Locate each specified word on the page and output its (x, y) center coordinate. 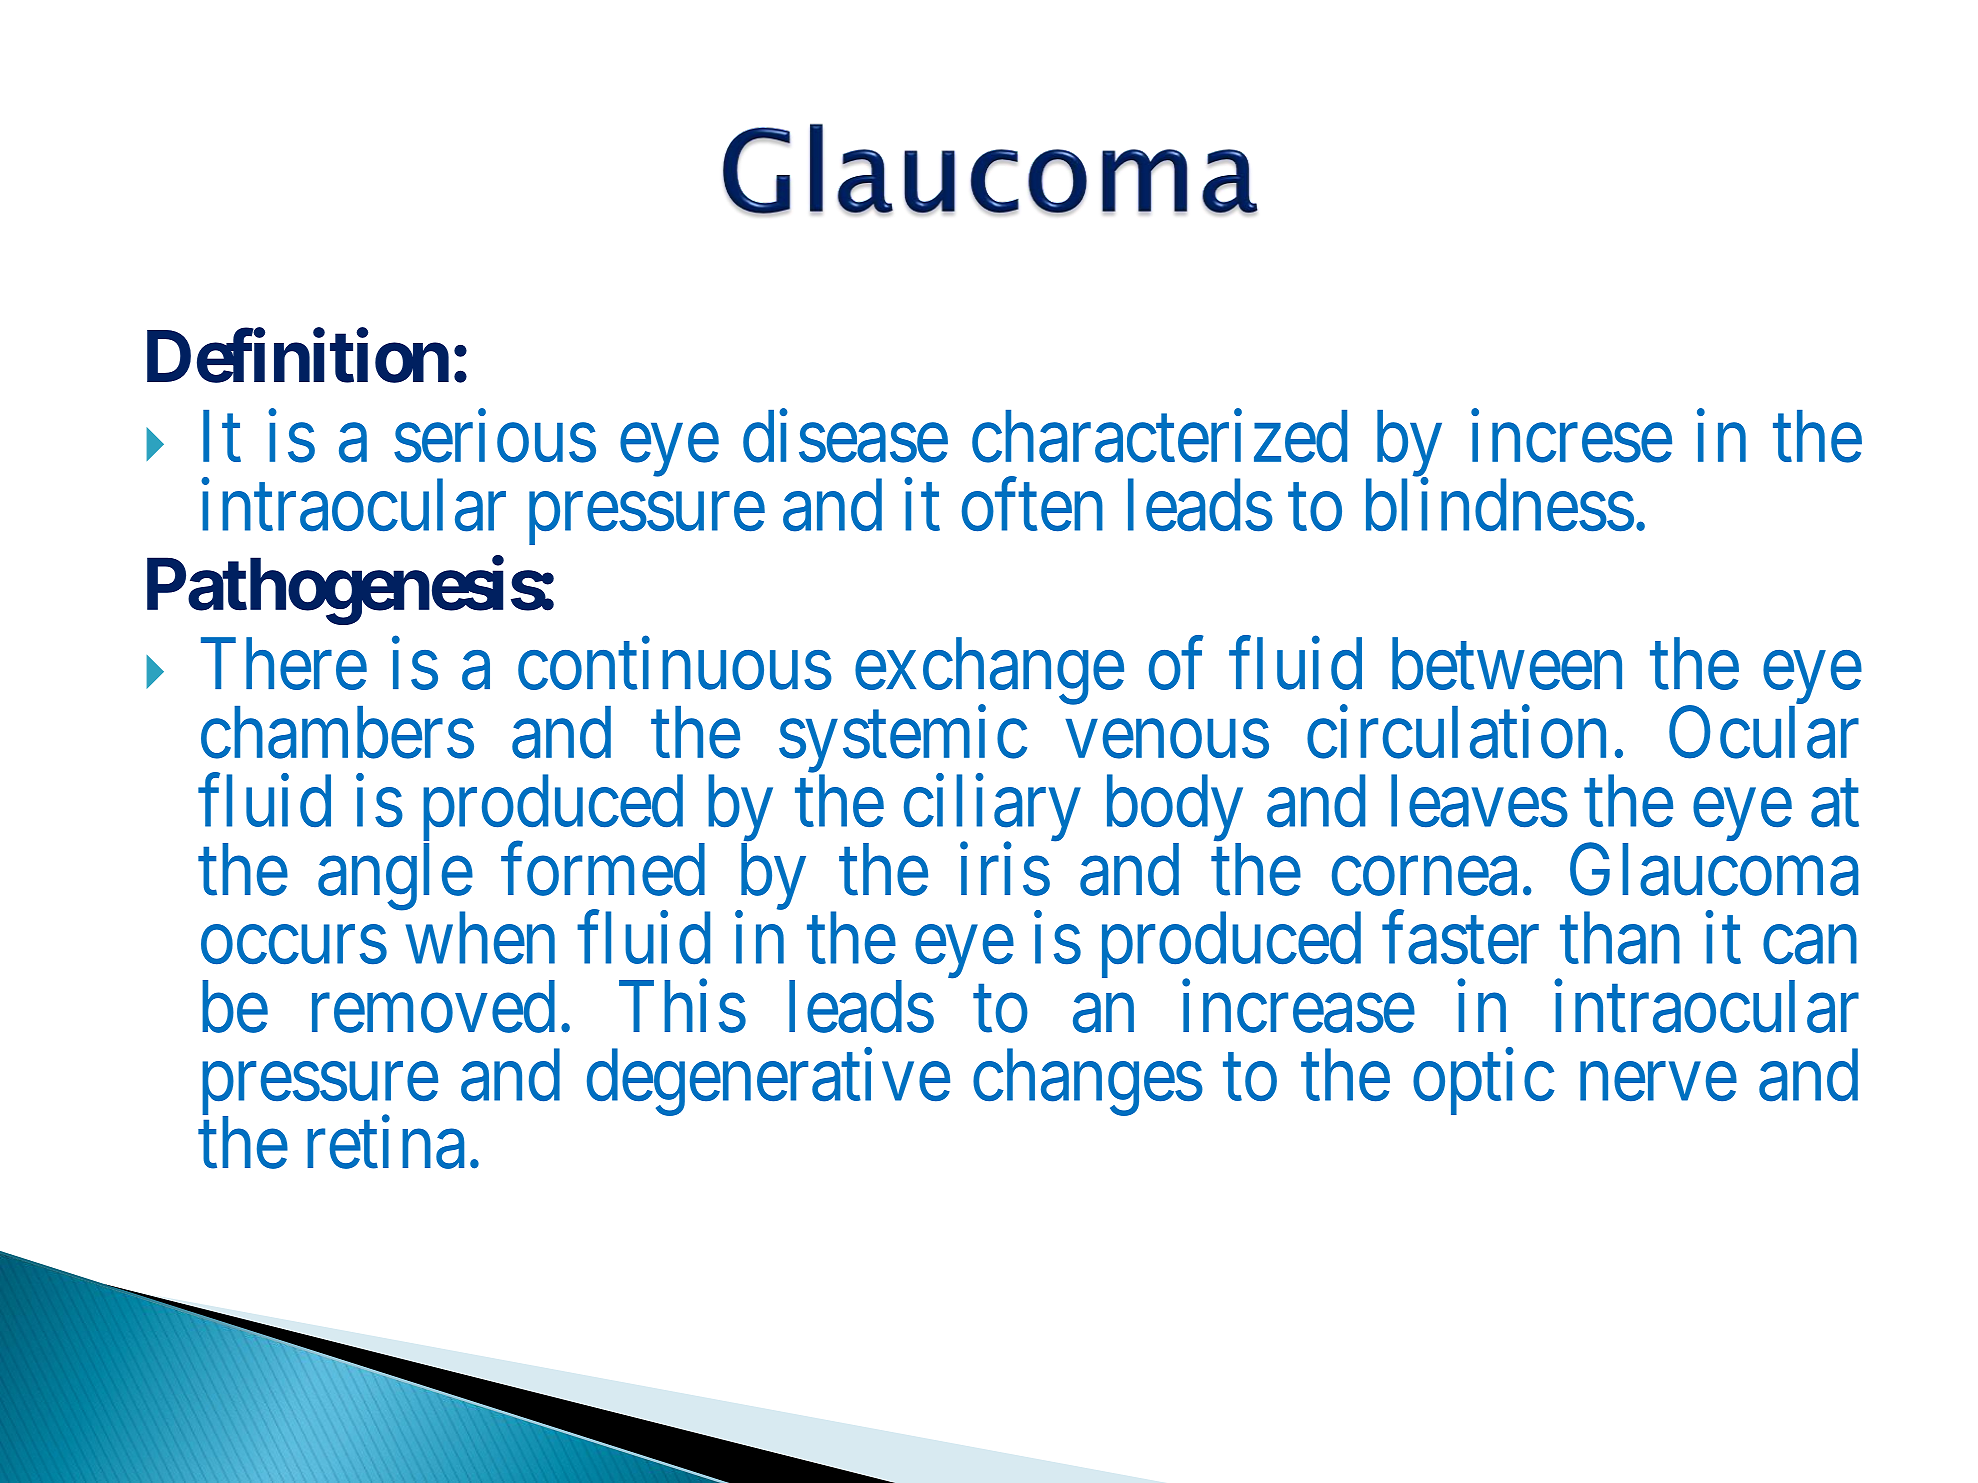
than (1620, 938)
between (1507, 664)
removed (433, 1007)
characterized (1159, 436)
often (1032, 505)
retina (385, 1143)
